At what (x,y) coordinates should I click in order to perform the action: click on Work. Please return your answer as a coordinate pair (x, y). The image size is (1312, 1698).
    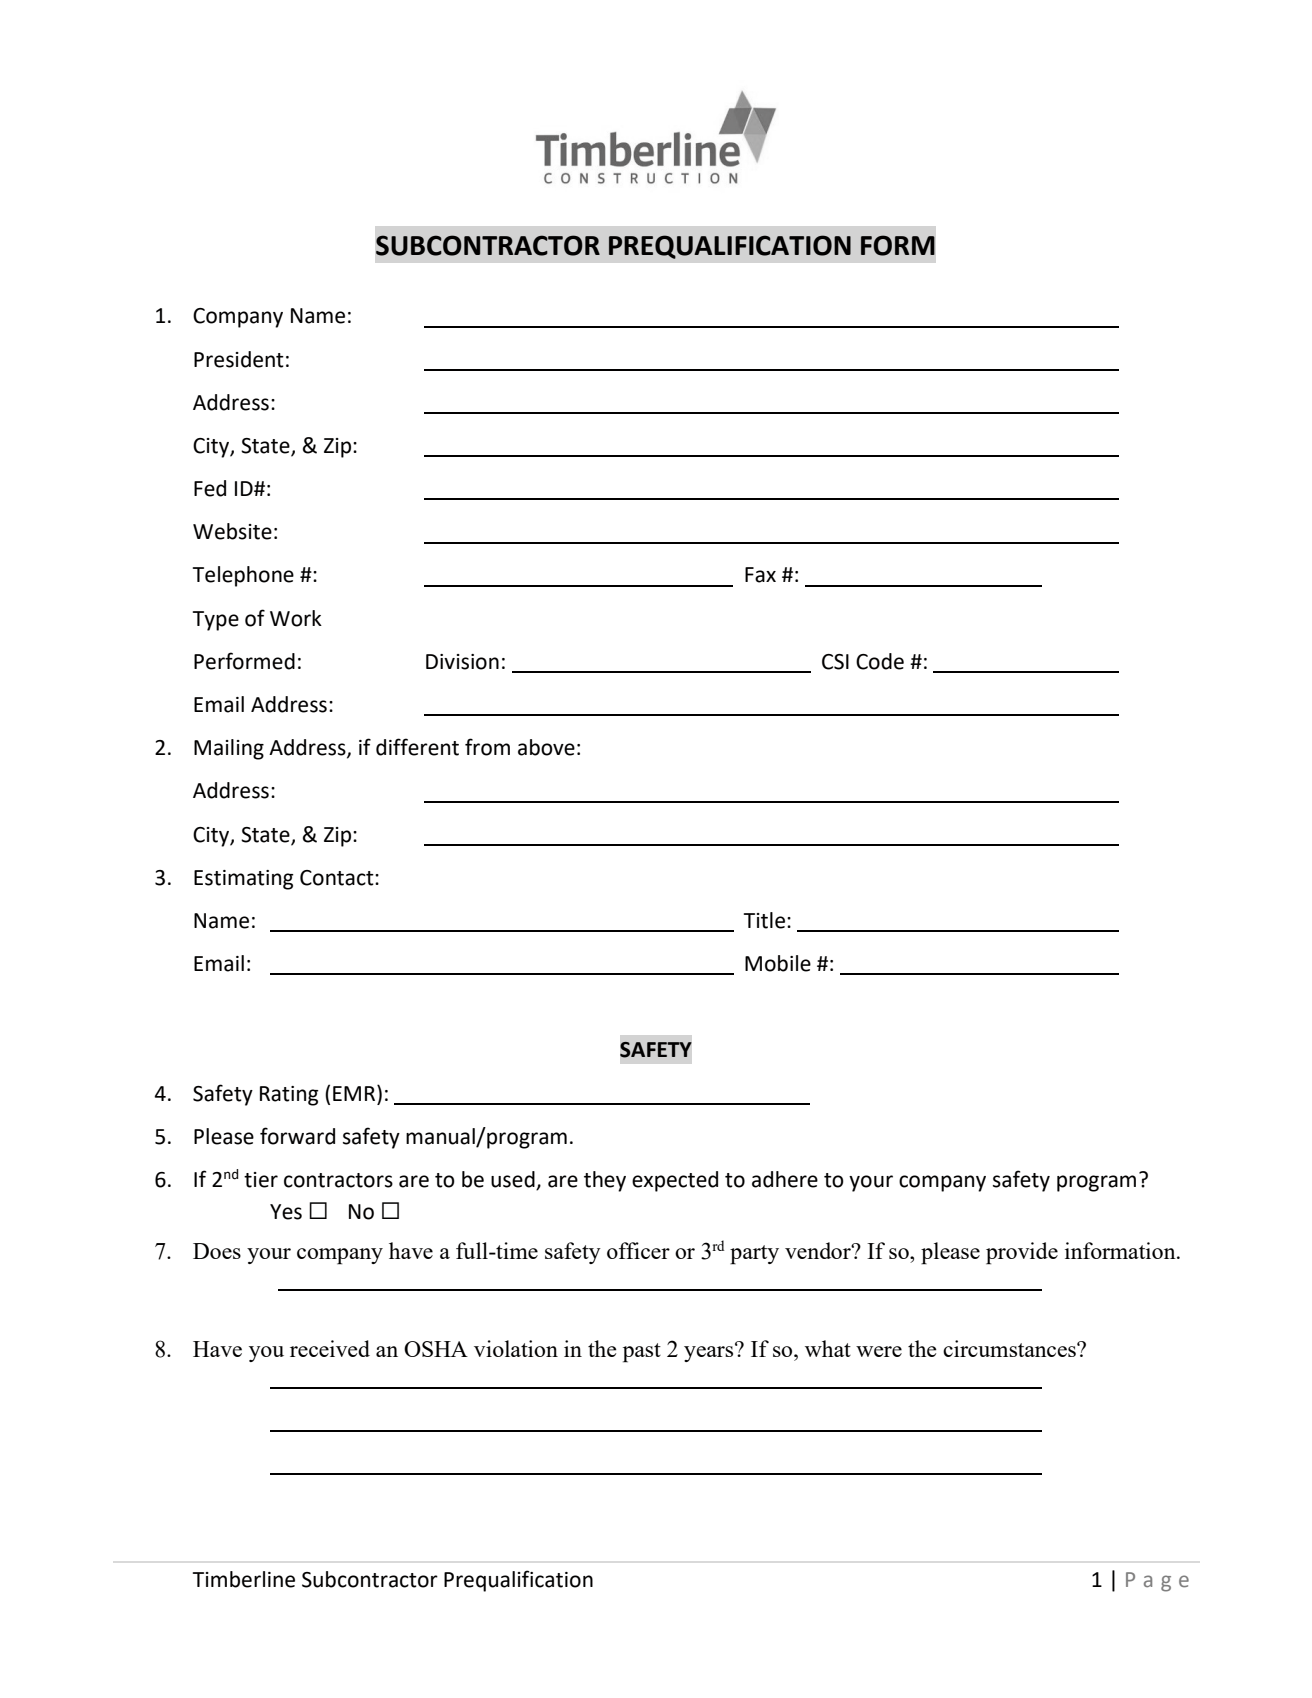
    Looking at the image, I should click on (296, 618).
